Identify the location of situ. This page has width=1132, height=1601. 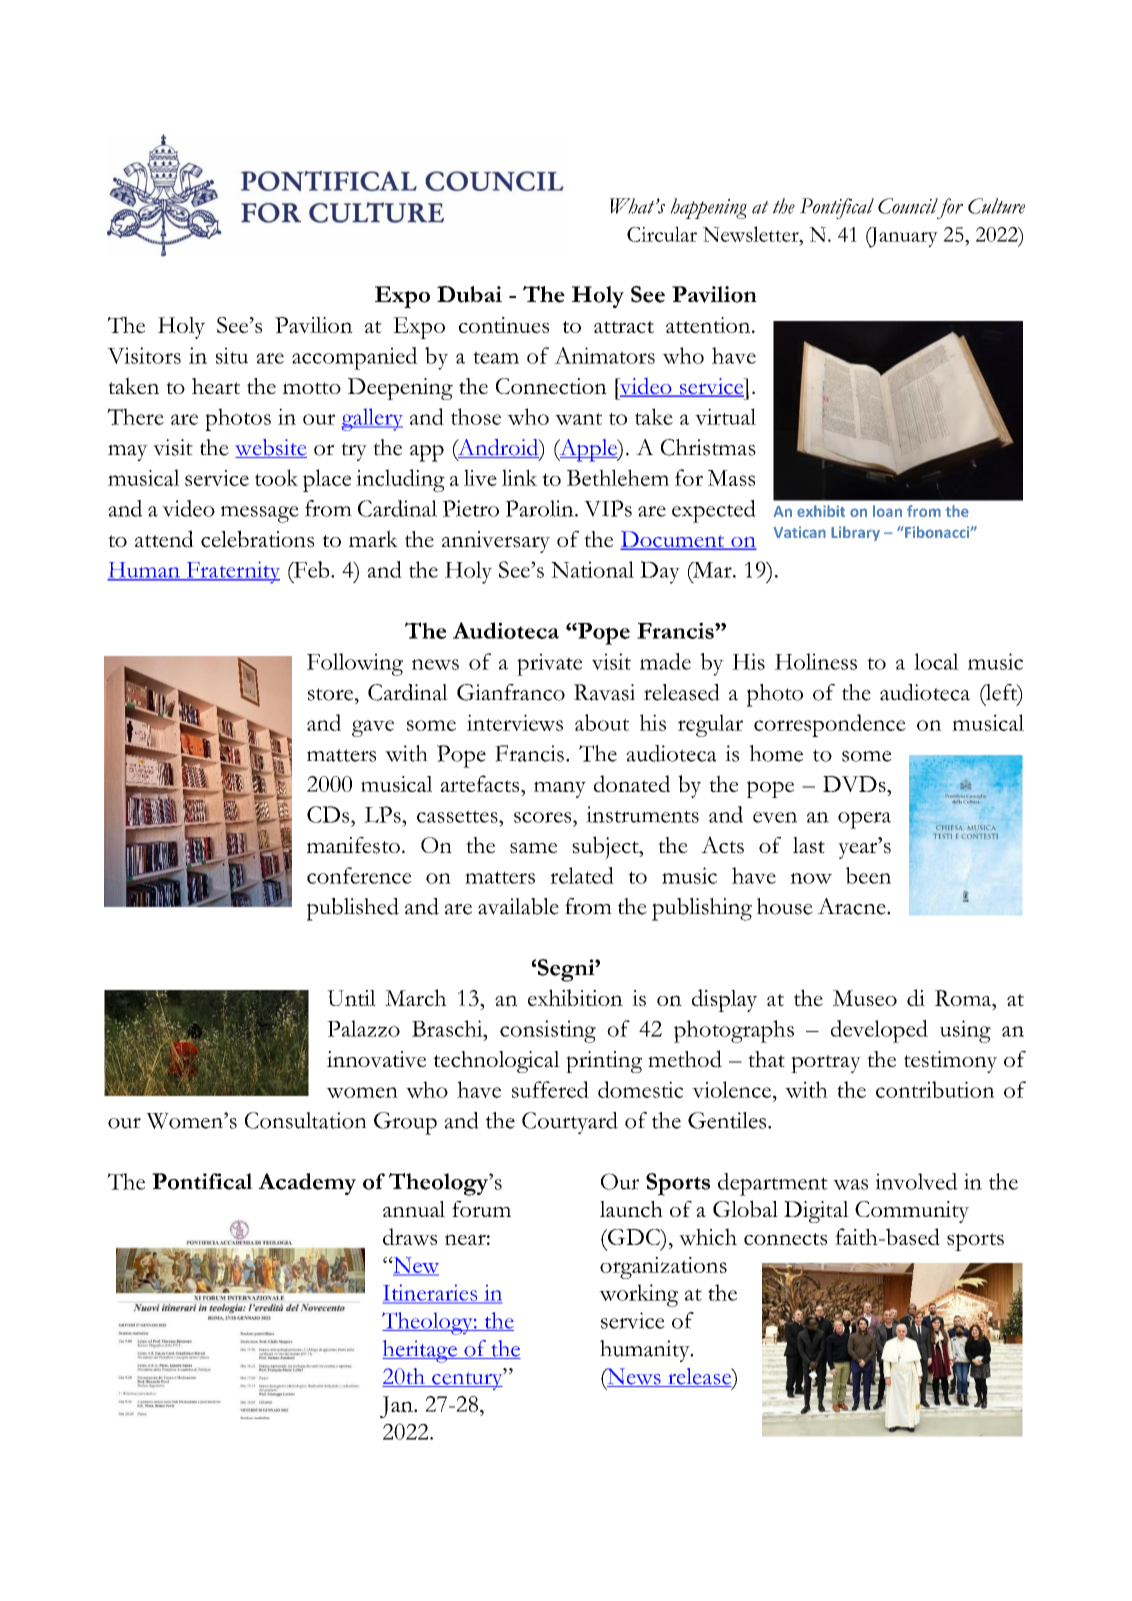
(232, 355).
